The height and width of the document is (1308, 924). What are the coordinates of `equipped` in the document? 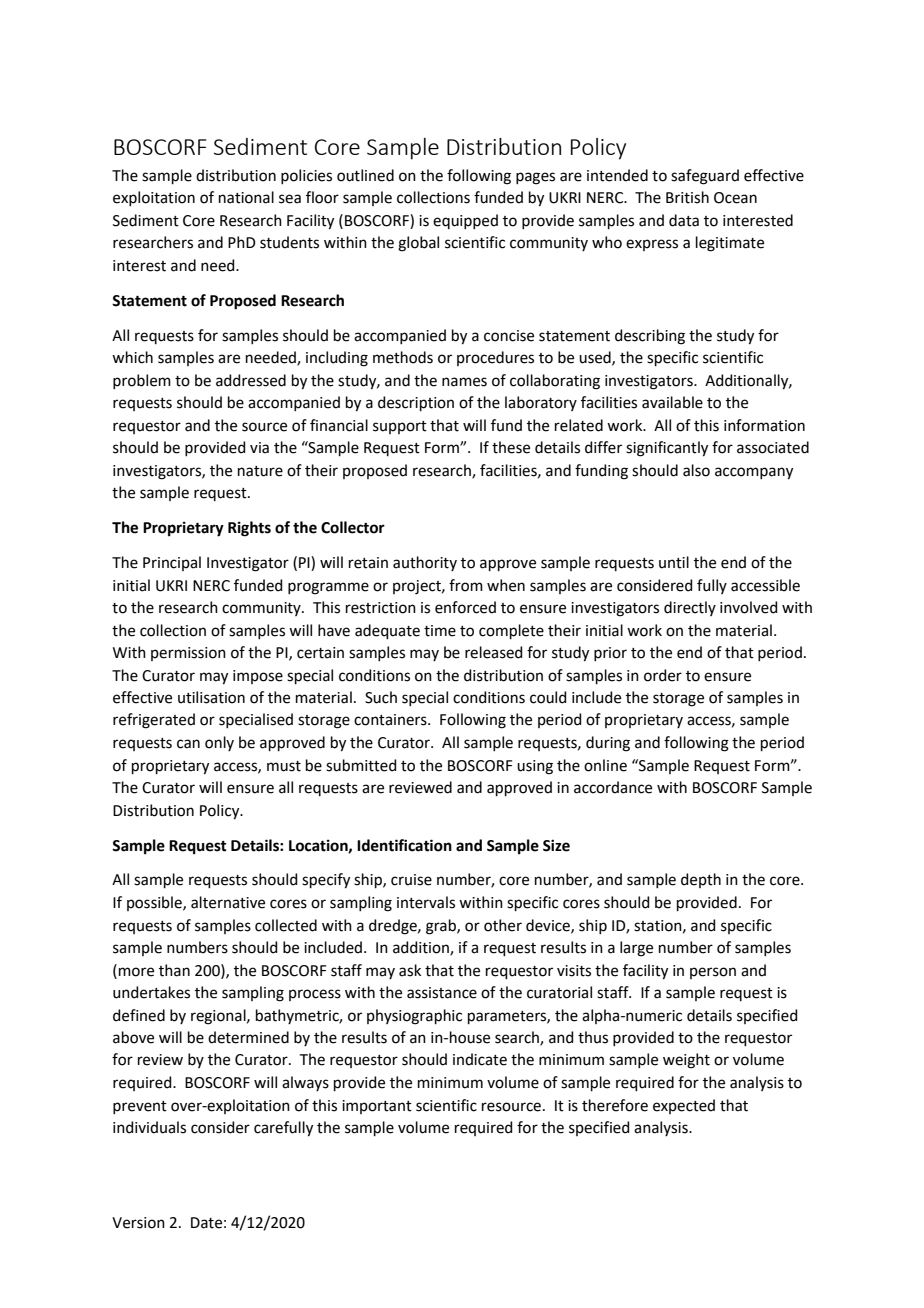 It's located at (465, 221).
